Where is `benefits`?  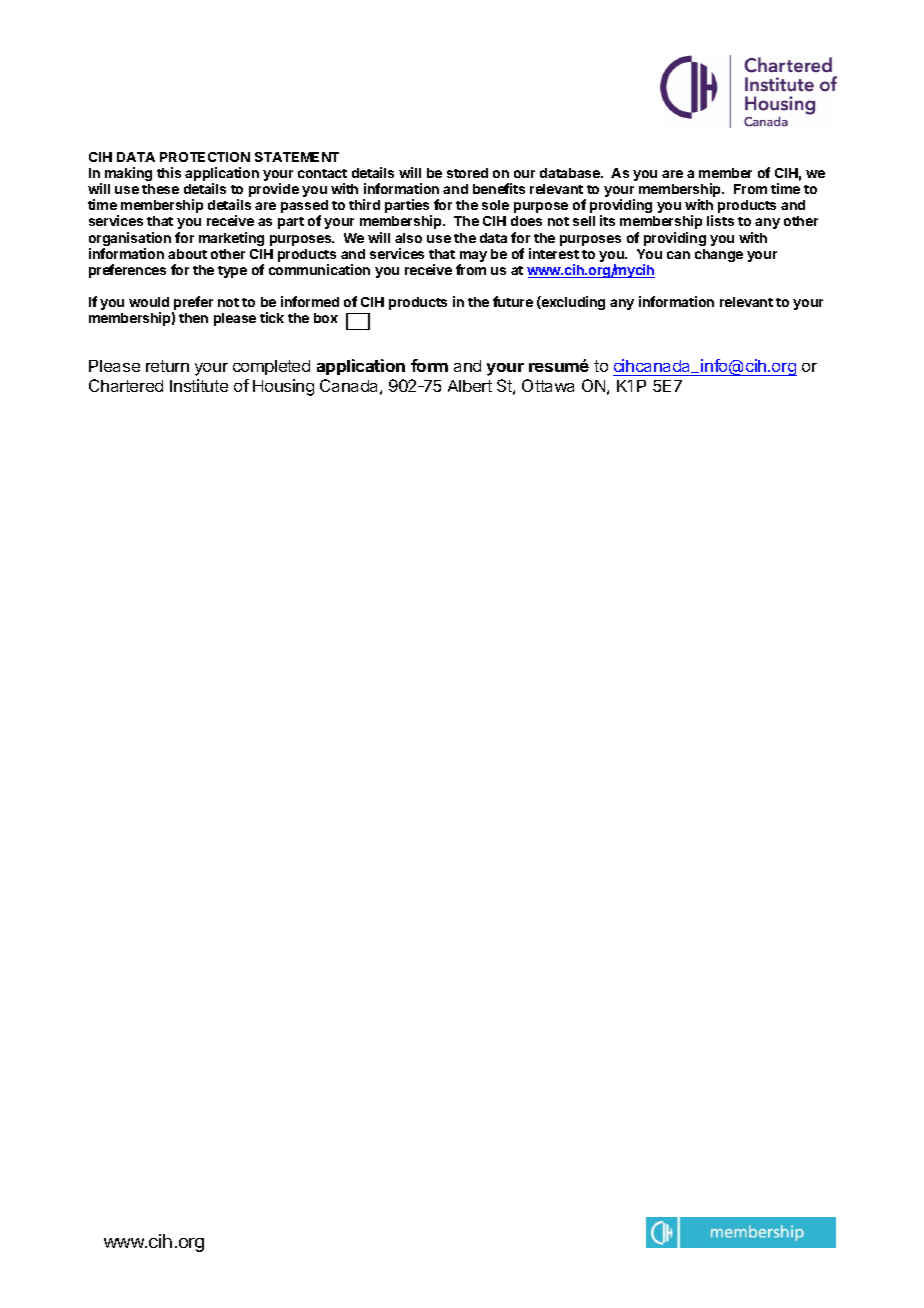 benefits is located at coordinates (499, 188).
